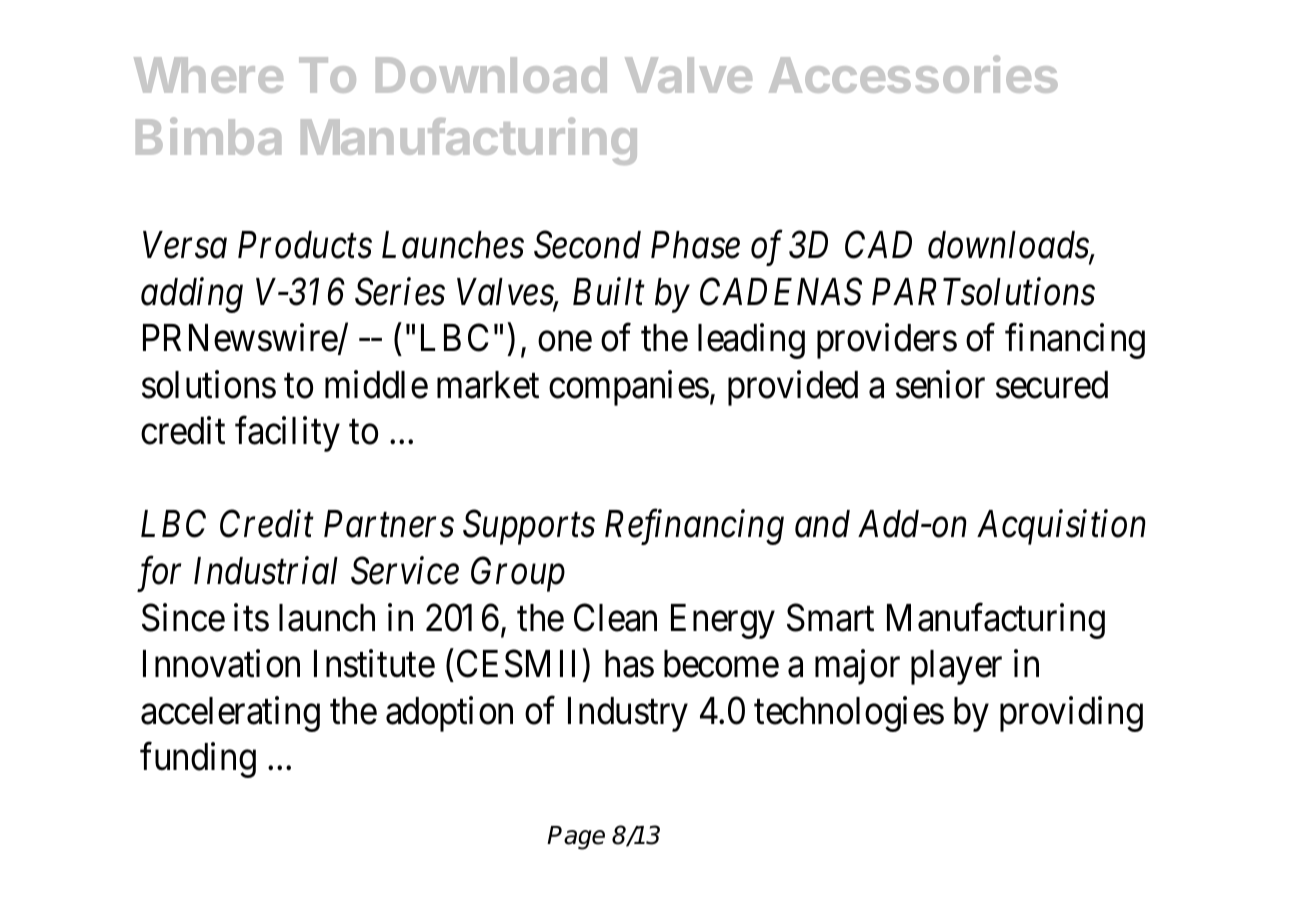 The width and height of the document is (1303, 924). What do you see at coordinates (940, 384) in the document?
I see `senior` at bounding box center [940, 384].
